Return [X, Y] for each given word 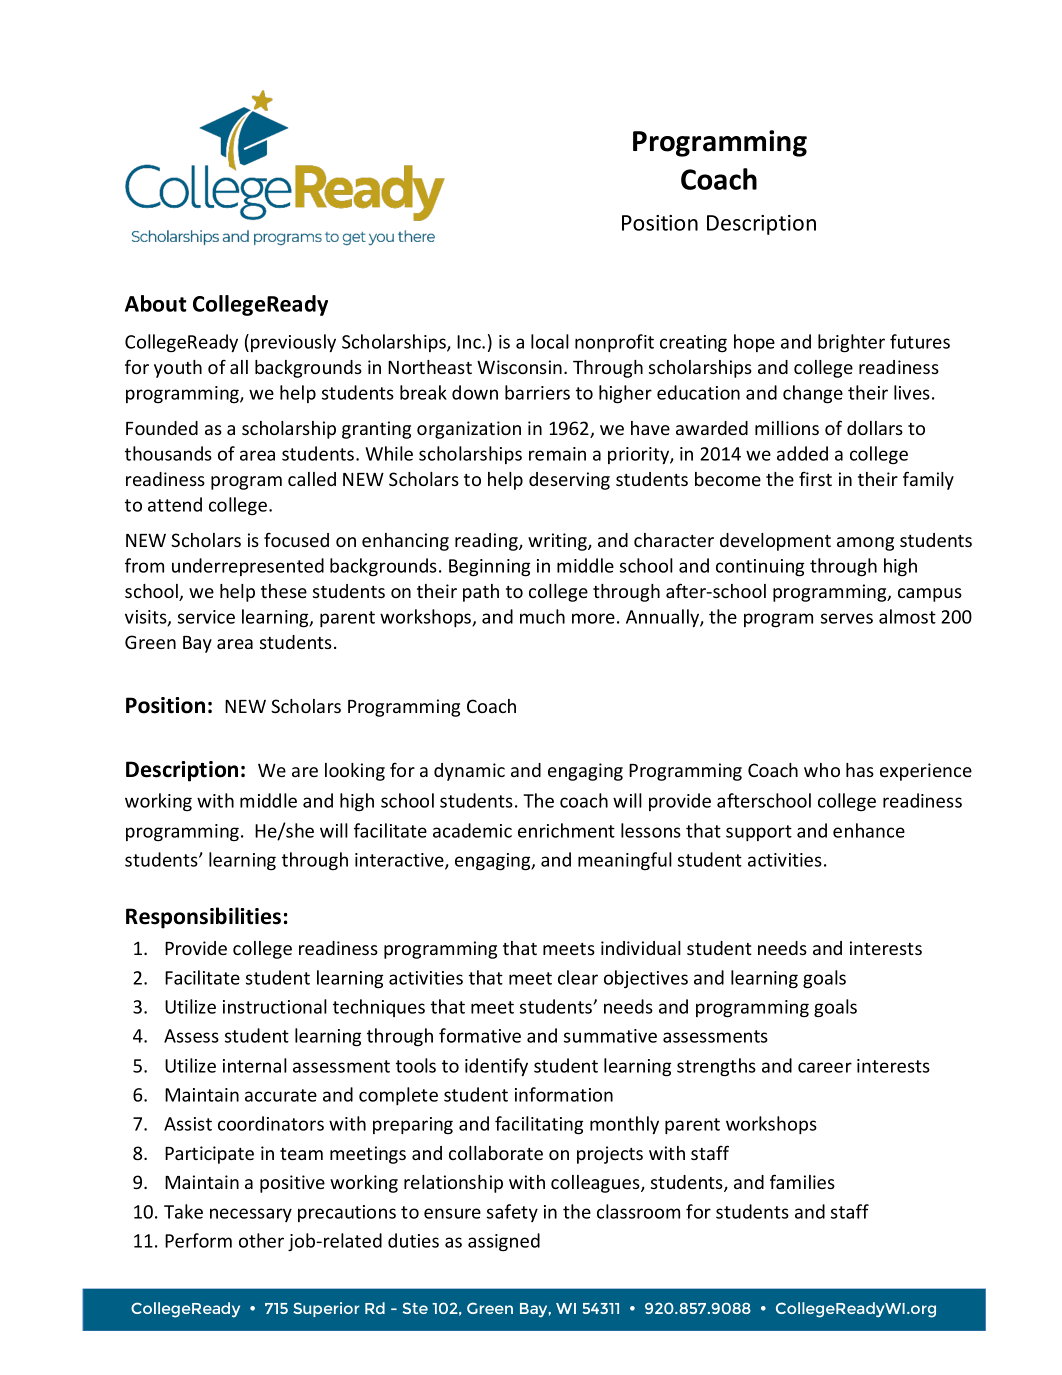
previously [293, 343]
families [802, 1181]
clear [578, 977]
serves [847, 618]
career [825, 1067]
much [542, 616]
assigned [504, 1242]
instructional [275, 1006]
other [261, 1240]
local [550, 341]
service [206, 617]
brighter [851, 343]
